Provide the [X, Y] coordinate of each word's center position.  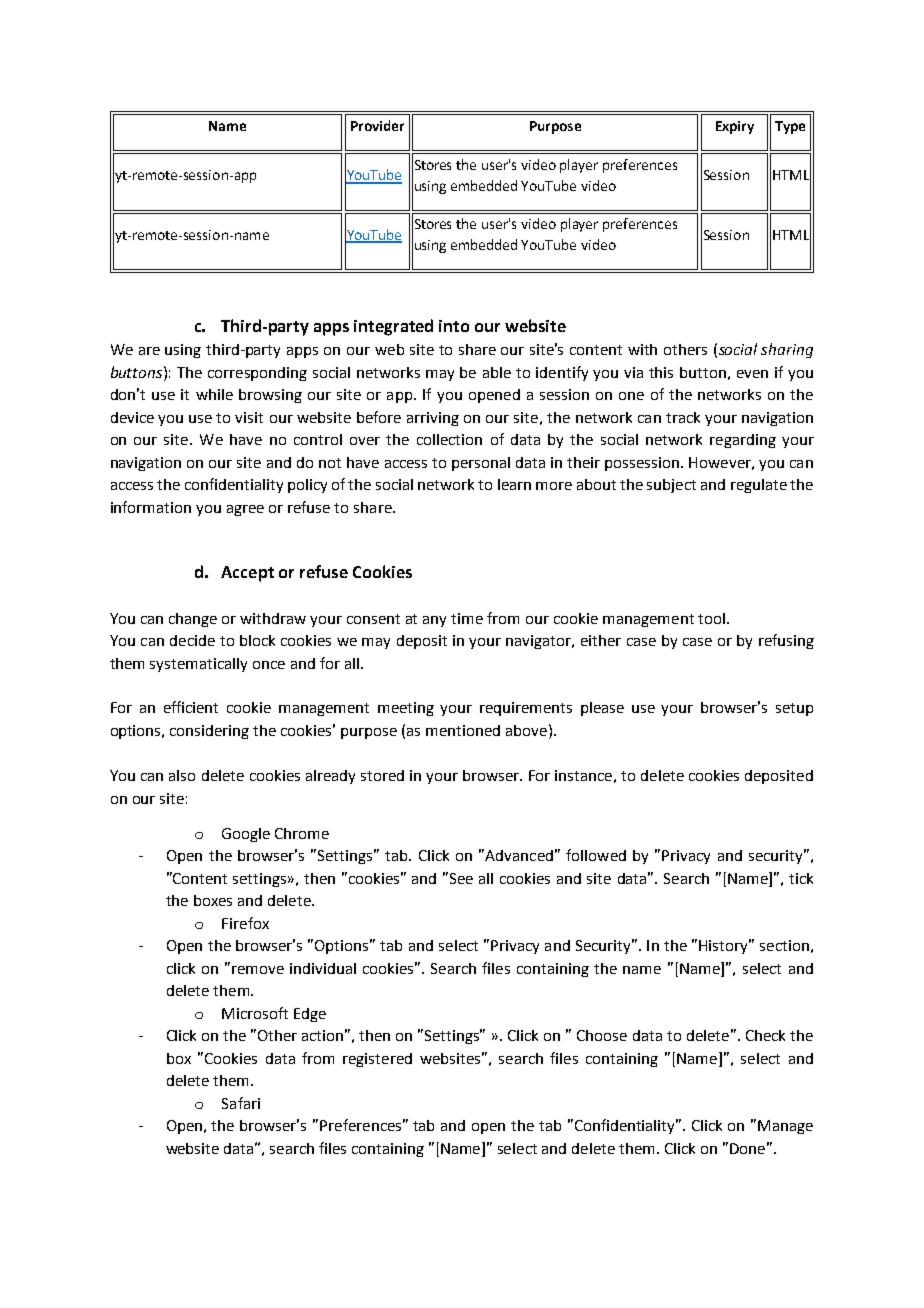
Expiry [735, 127]
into [454, 326]
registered [377, 1060]
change [193, 620]
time [467, 618]
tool [711, 618]
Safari [241, 1103]
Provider [377, 125]
